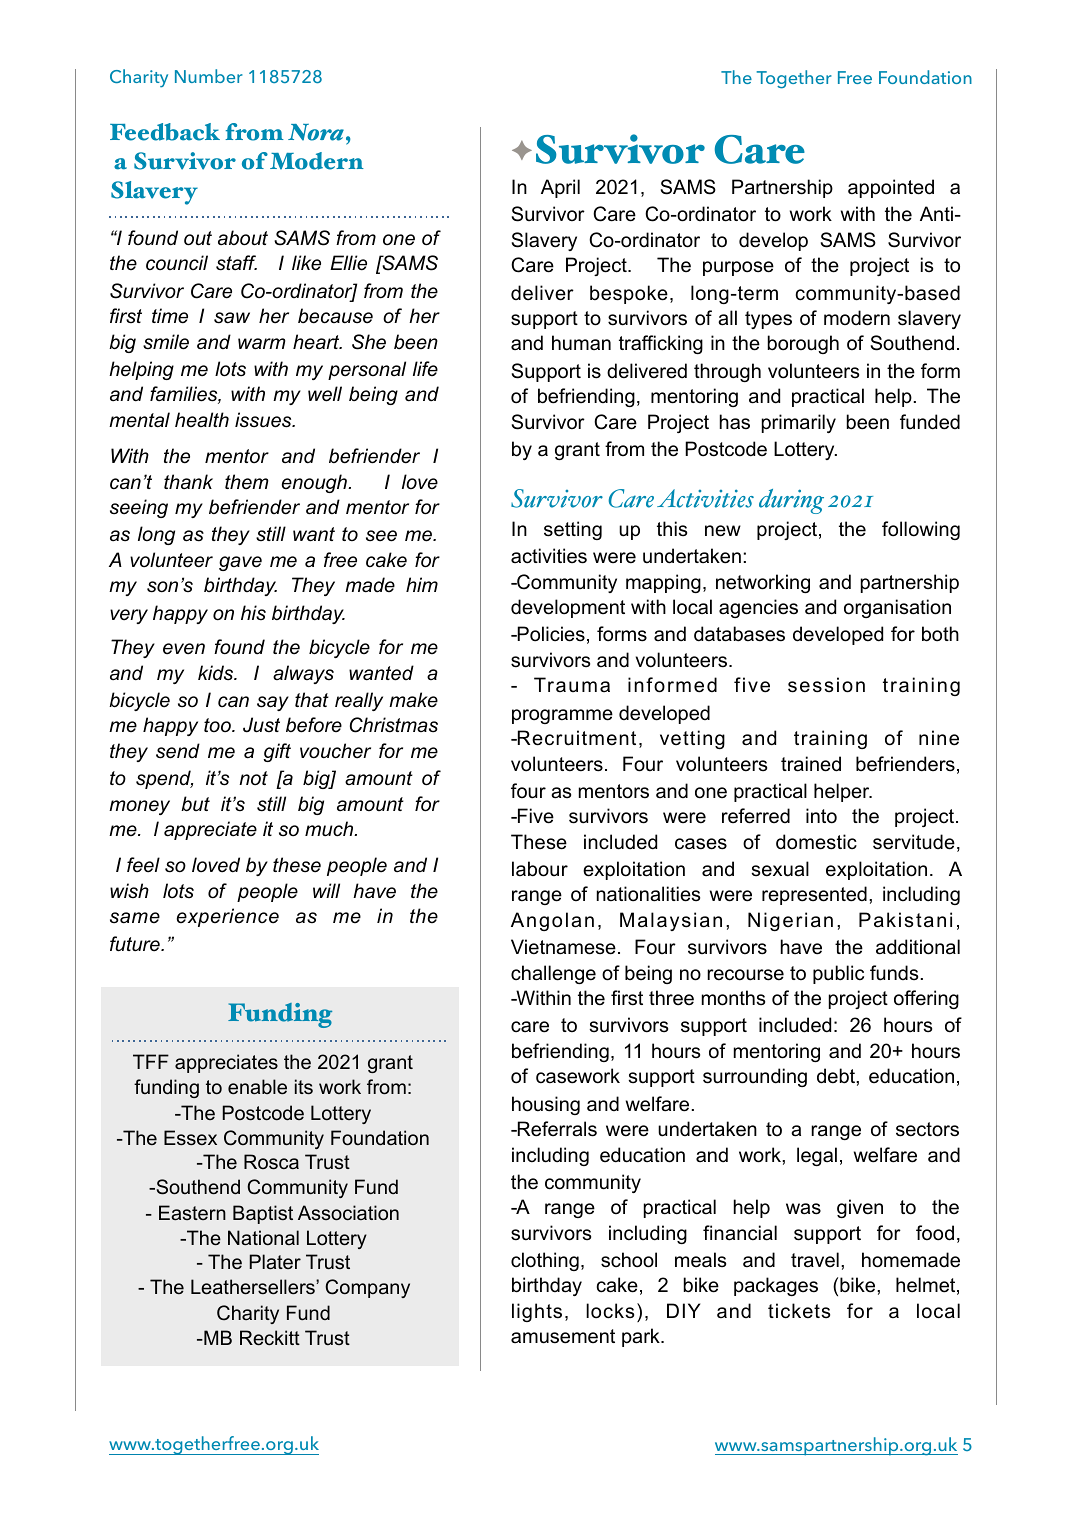  Describe the element at coordinates (218, 725) in the document. I see `too` at that location.
